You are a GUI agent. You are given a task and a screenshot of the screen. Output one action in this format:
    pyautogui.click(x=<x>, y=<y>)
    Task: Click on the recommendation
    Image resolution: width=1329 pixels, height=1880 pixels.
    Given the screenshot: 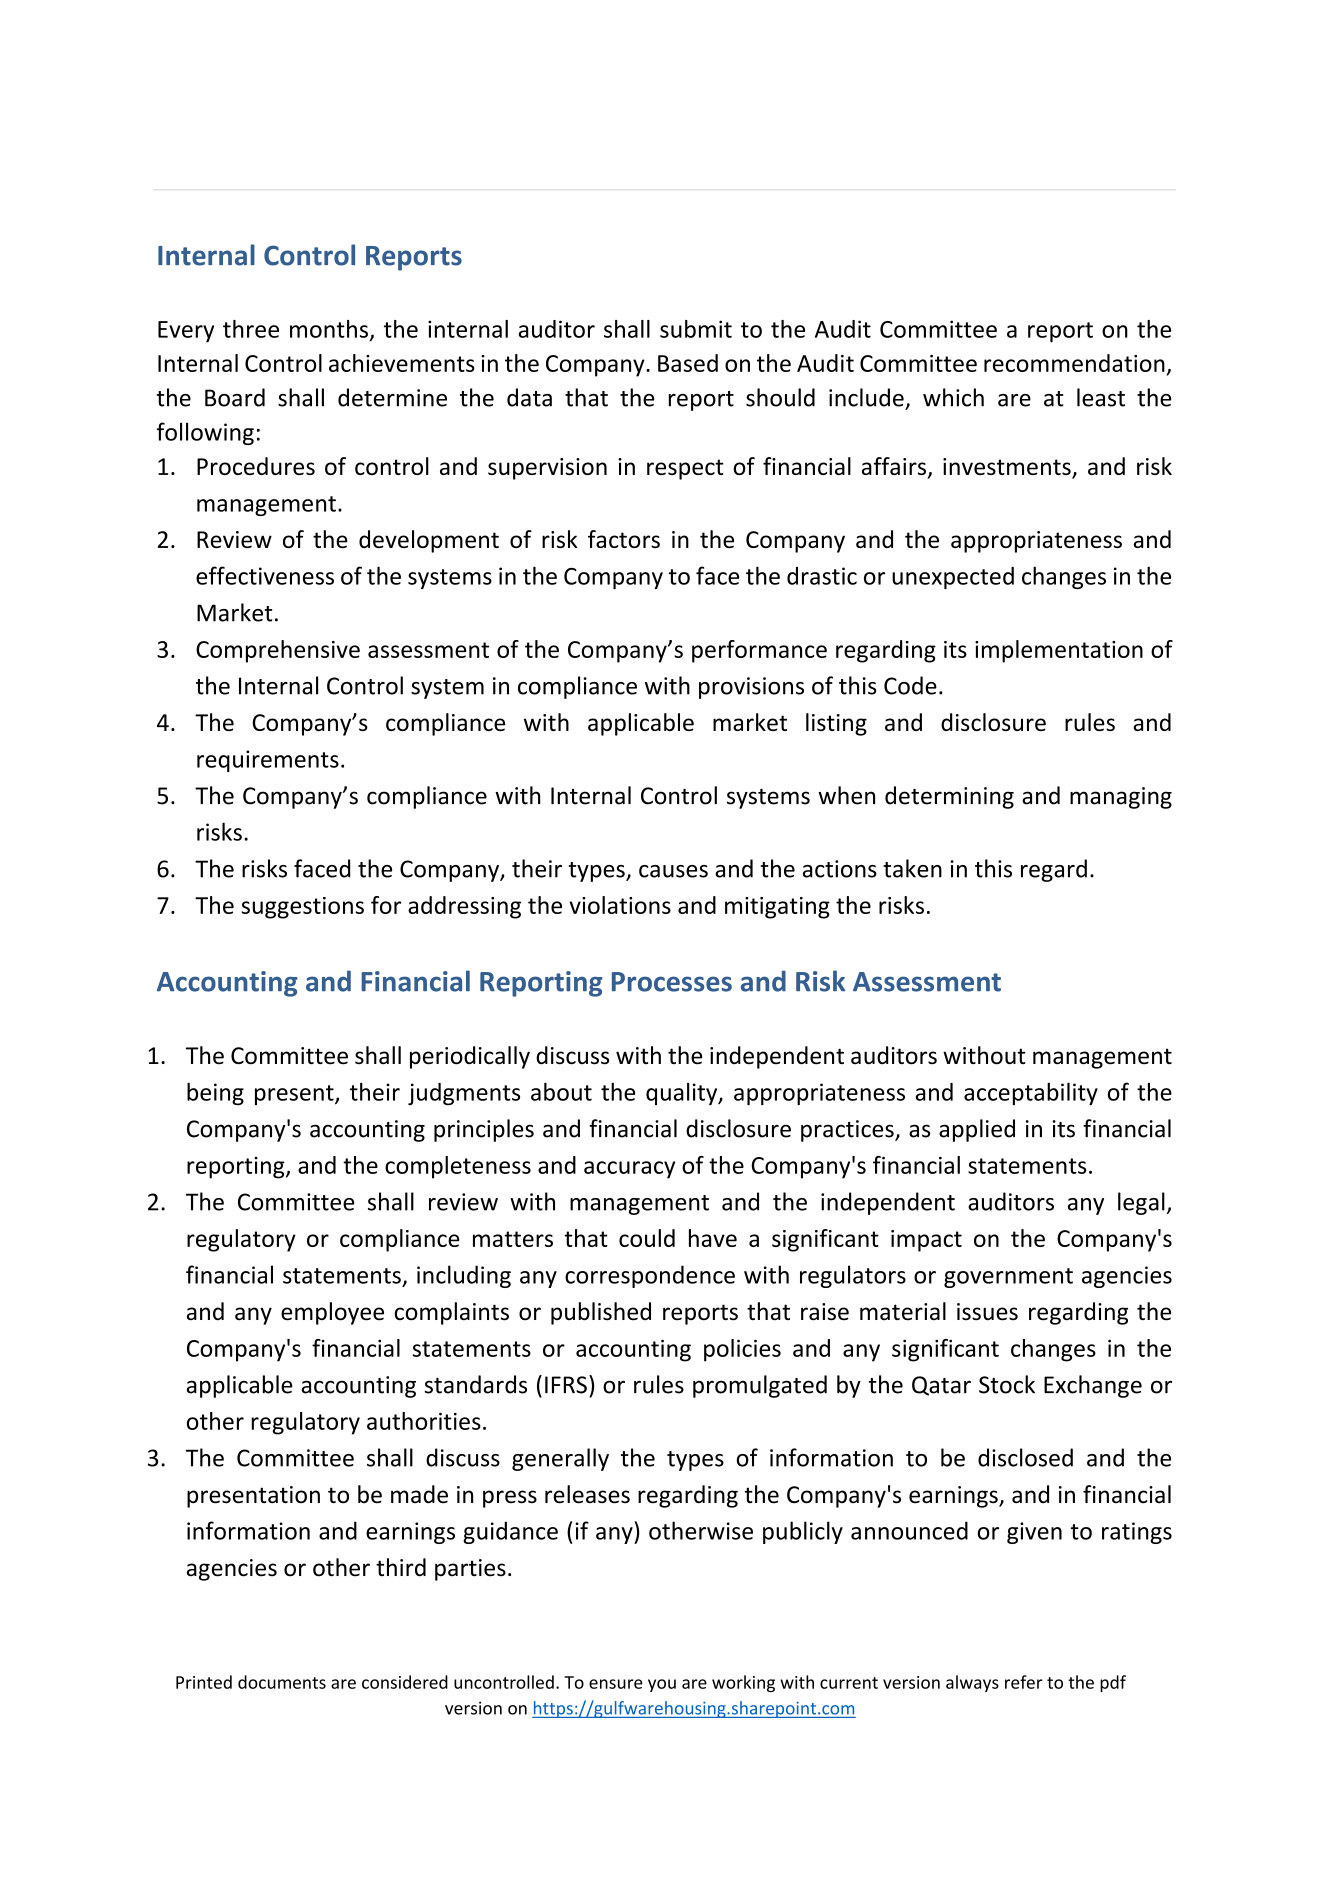 What is the action you would take?
    pyautogui.click(x=1074, y=363)
